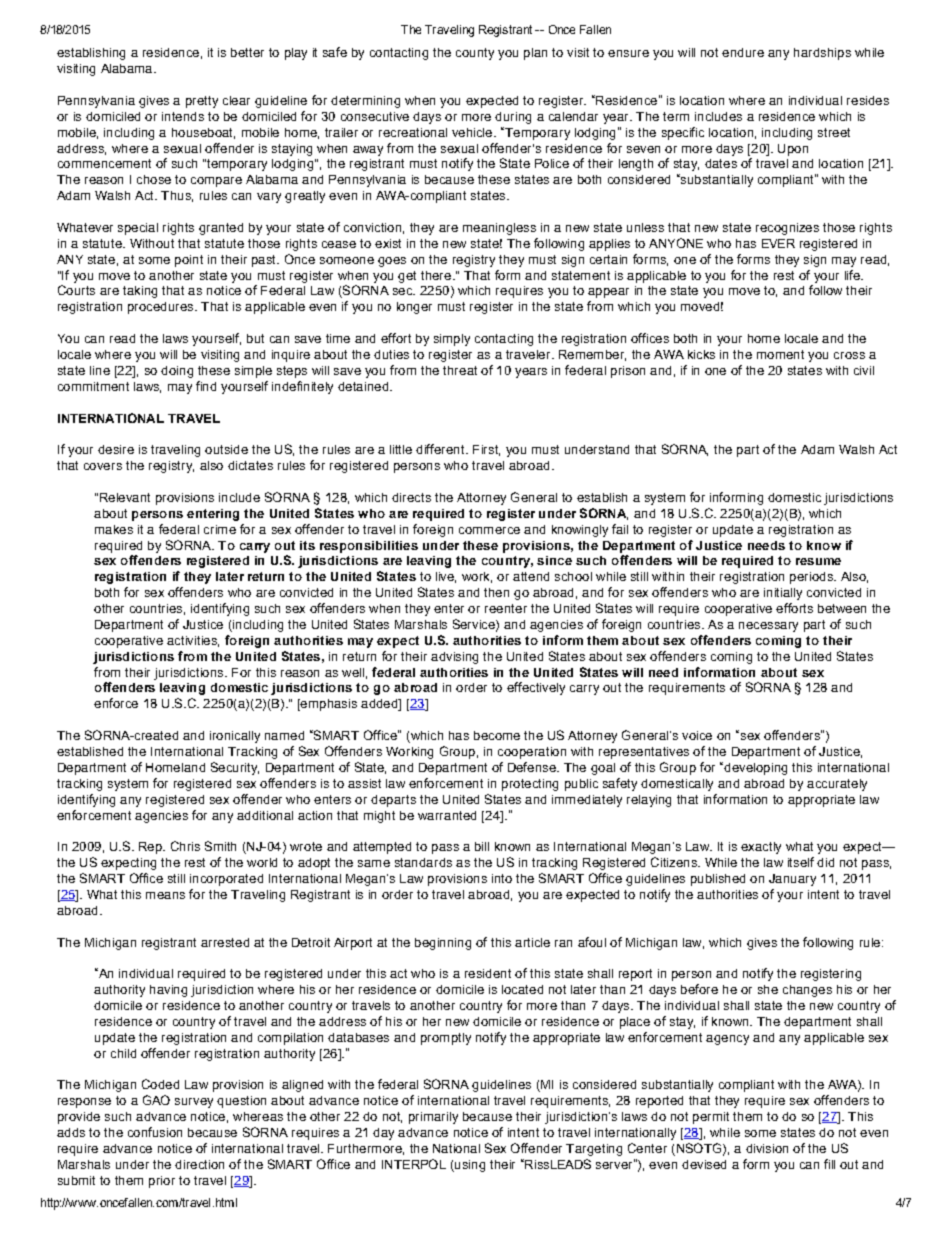 The image size is (952, 1233). Describe the element at coordinates (452, 340) in the screenshot. I see `simply` at that location.
